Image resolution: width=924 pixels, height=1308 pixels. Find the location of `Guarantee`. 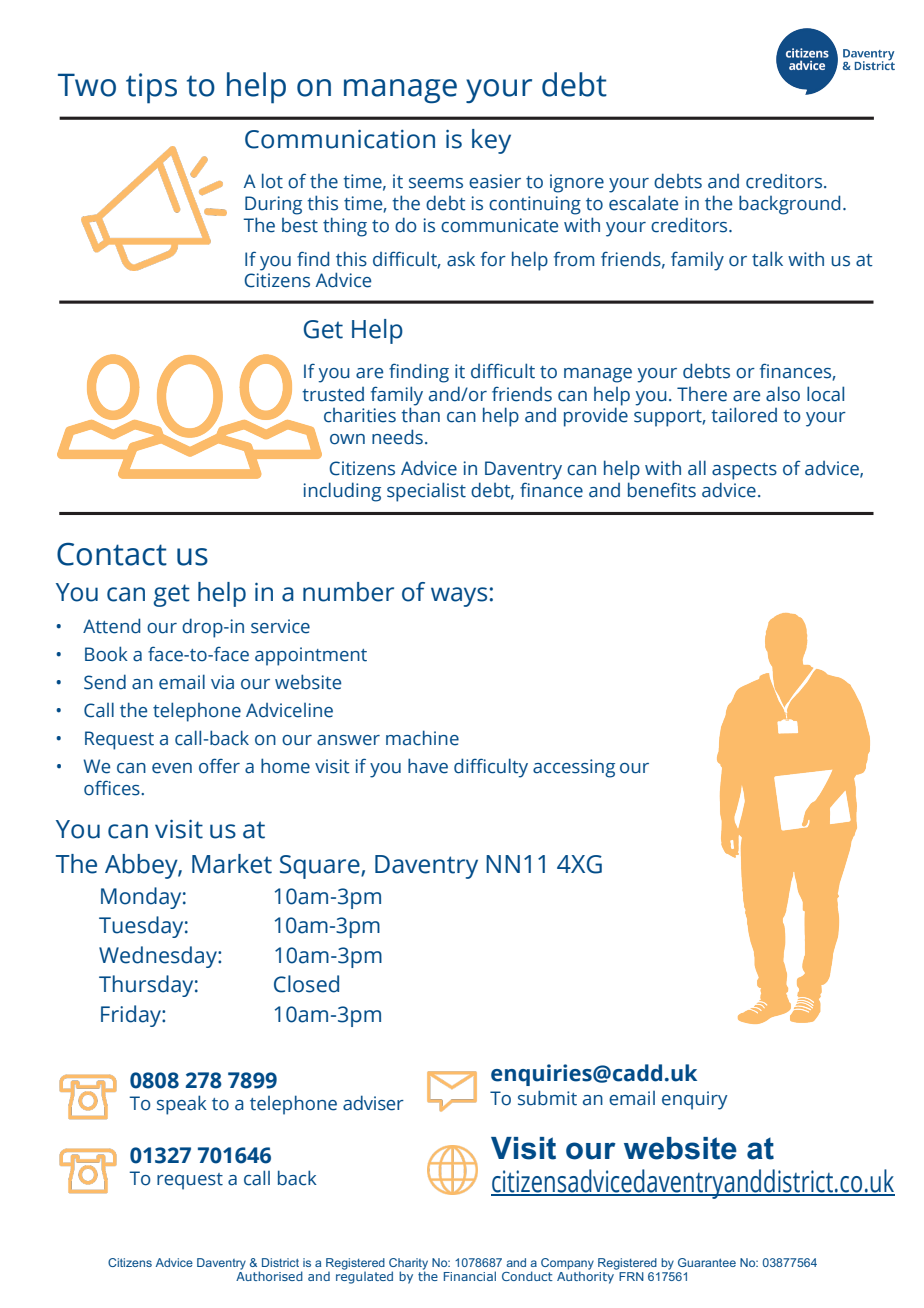

Guarantee is located at coordinates (707, 1262).
